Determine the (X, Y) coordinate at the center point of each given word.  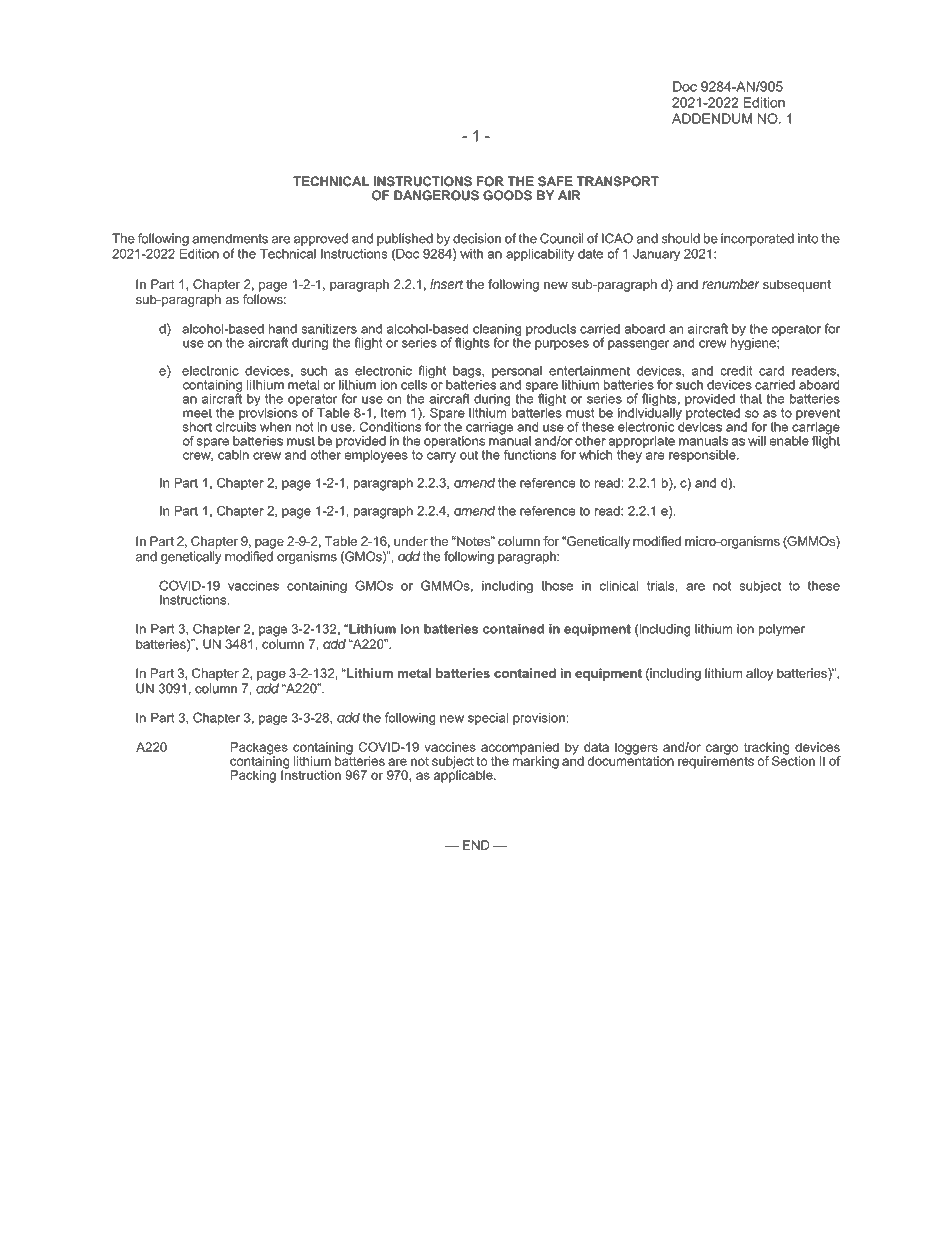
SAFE (555, 181)
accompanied (520, 749)
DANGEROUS (436, 195)
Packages (259, 749)
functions (530, 455)
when (275, 427)
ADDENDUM (712, 118)
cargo (721, 750)
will (757, 441)
